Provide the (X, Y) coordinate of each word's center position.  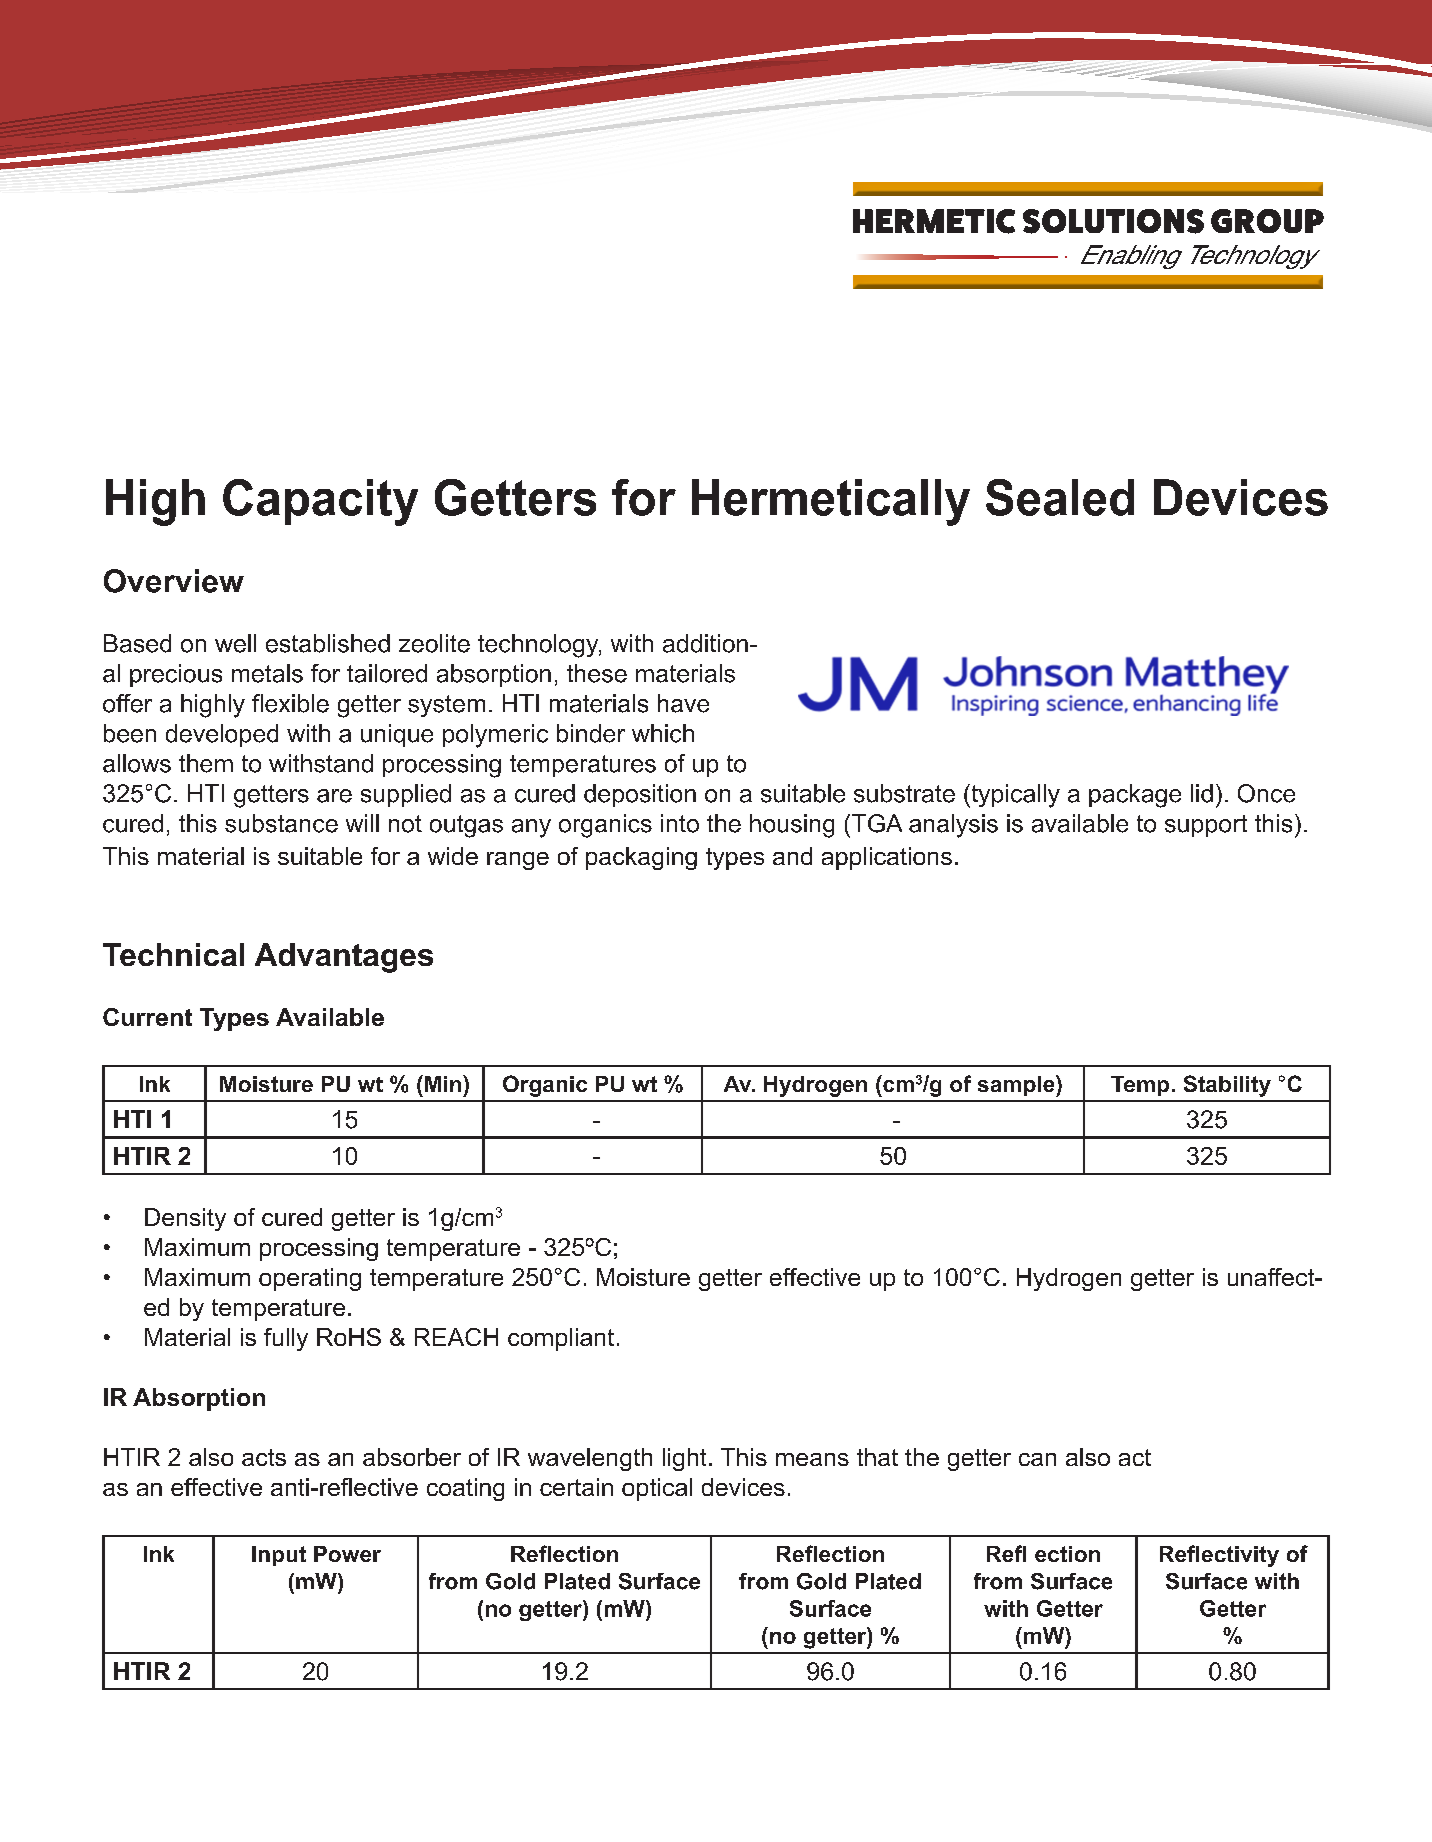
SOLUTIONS (1113, 221)
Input (279, 1556)
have (683, 703)
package (1135, 796)
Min (444, 1083)
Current (147, 1017)
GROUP (1267, 221)
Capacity (320, 502)
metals (267, 673)
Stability (1227, 1086)
